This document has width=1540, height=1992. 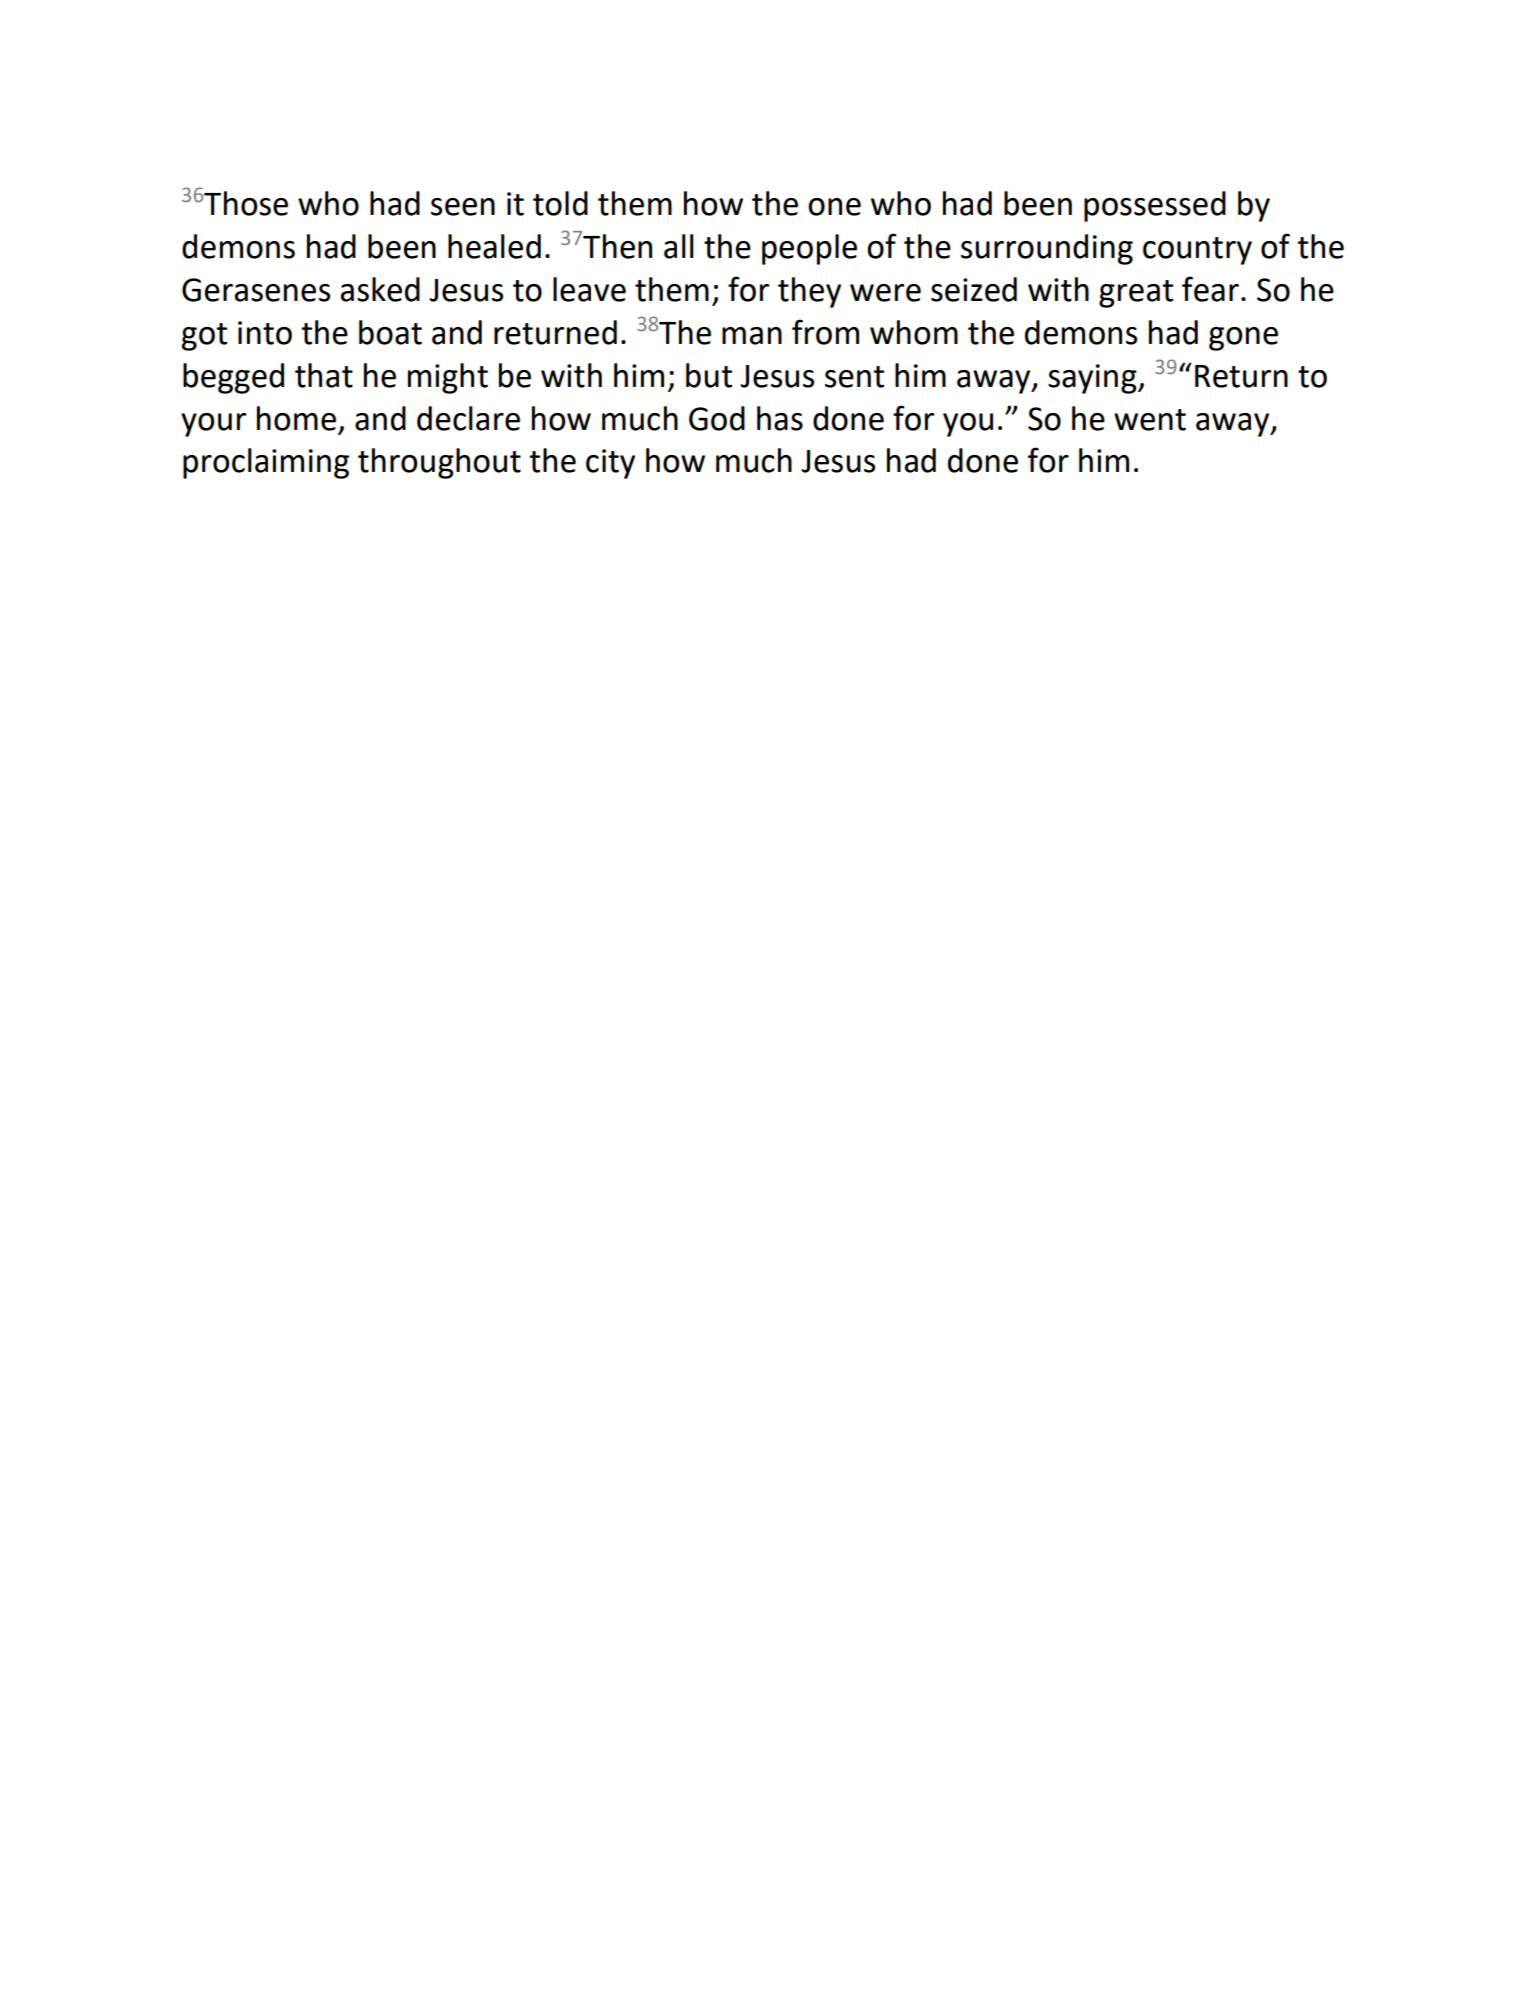 I want to click on told, so click(x=560, y=203).
